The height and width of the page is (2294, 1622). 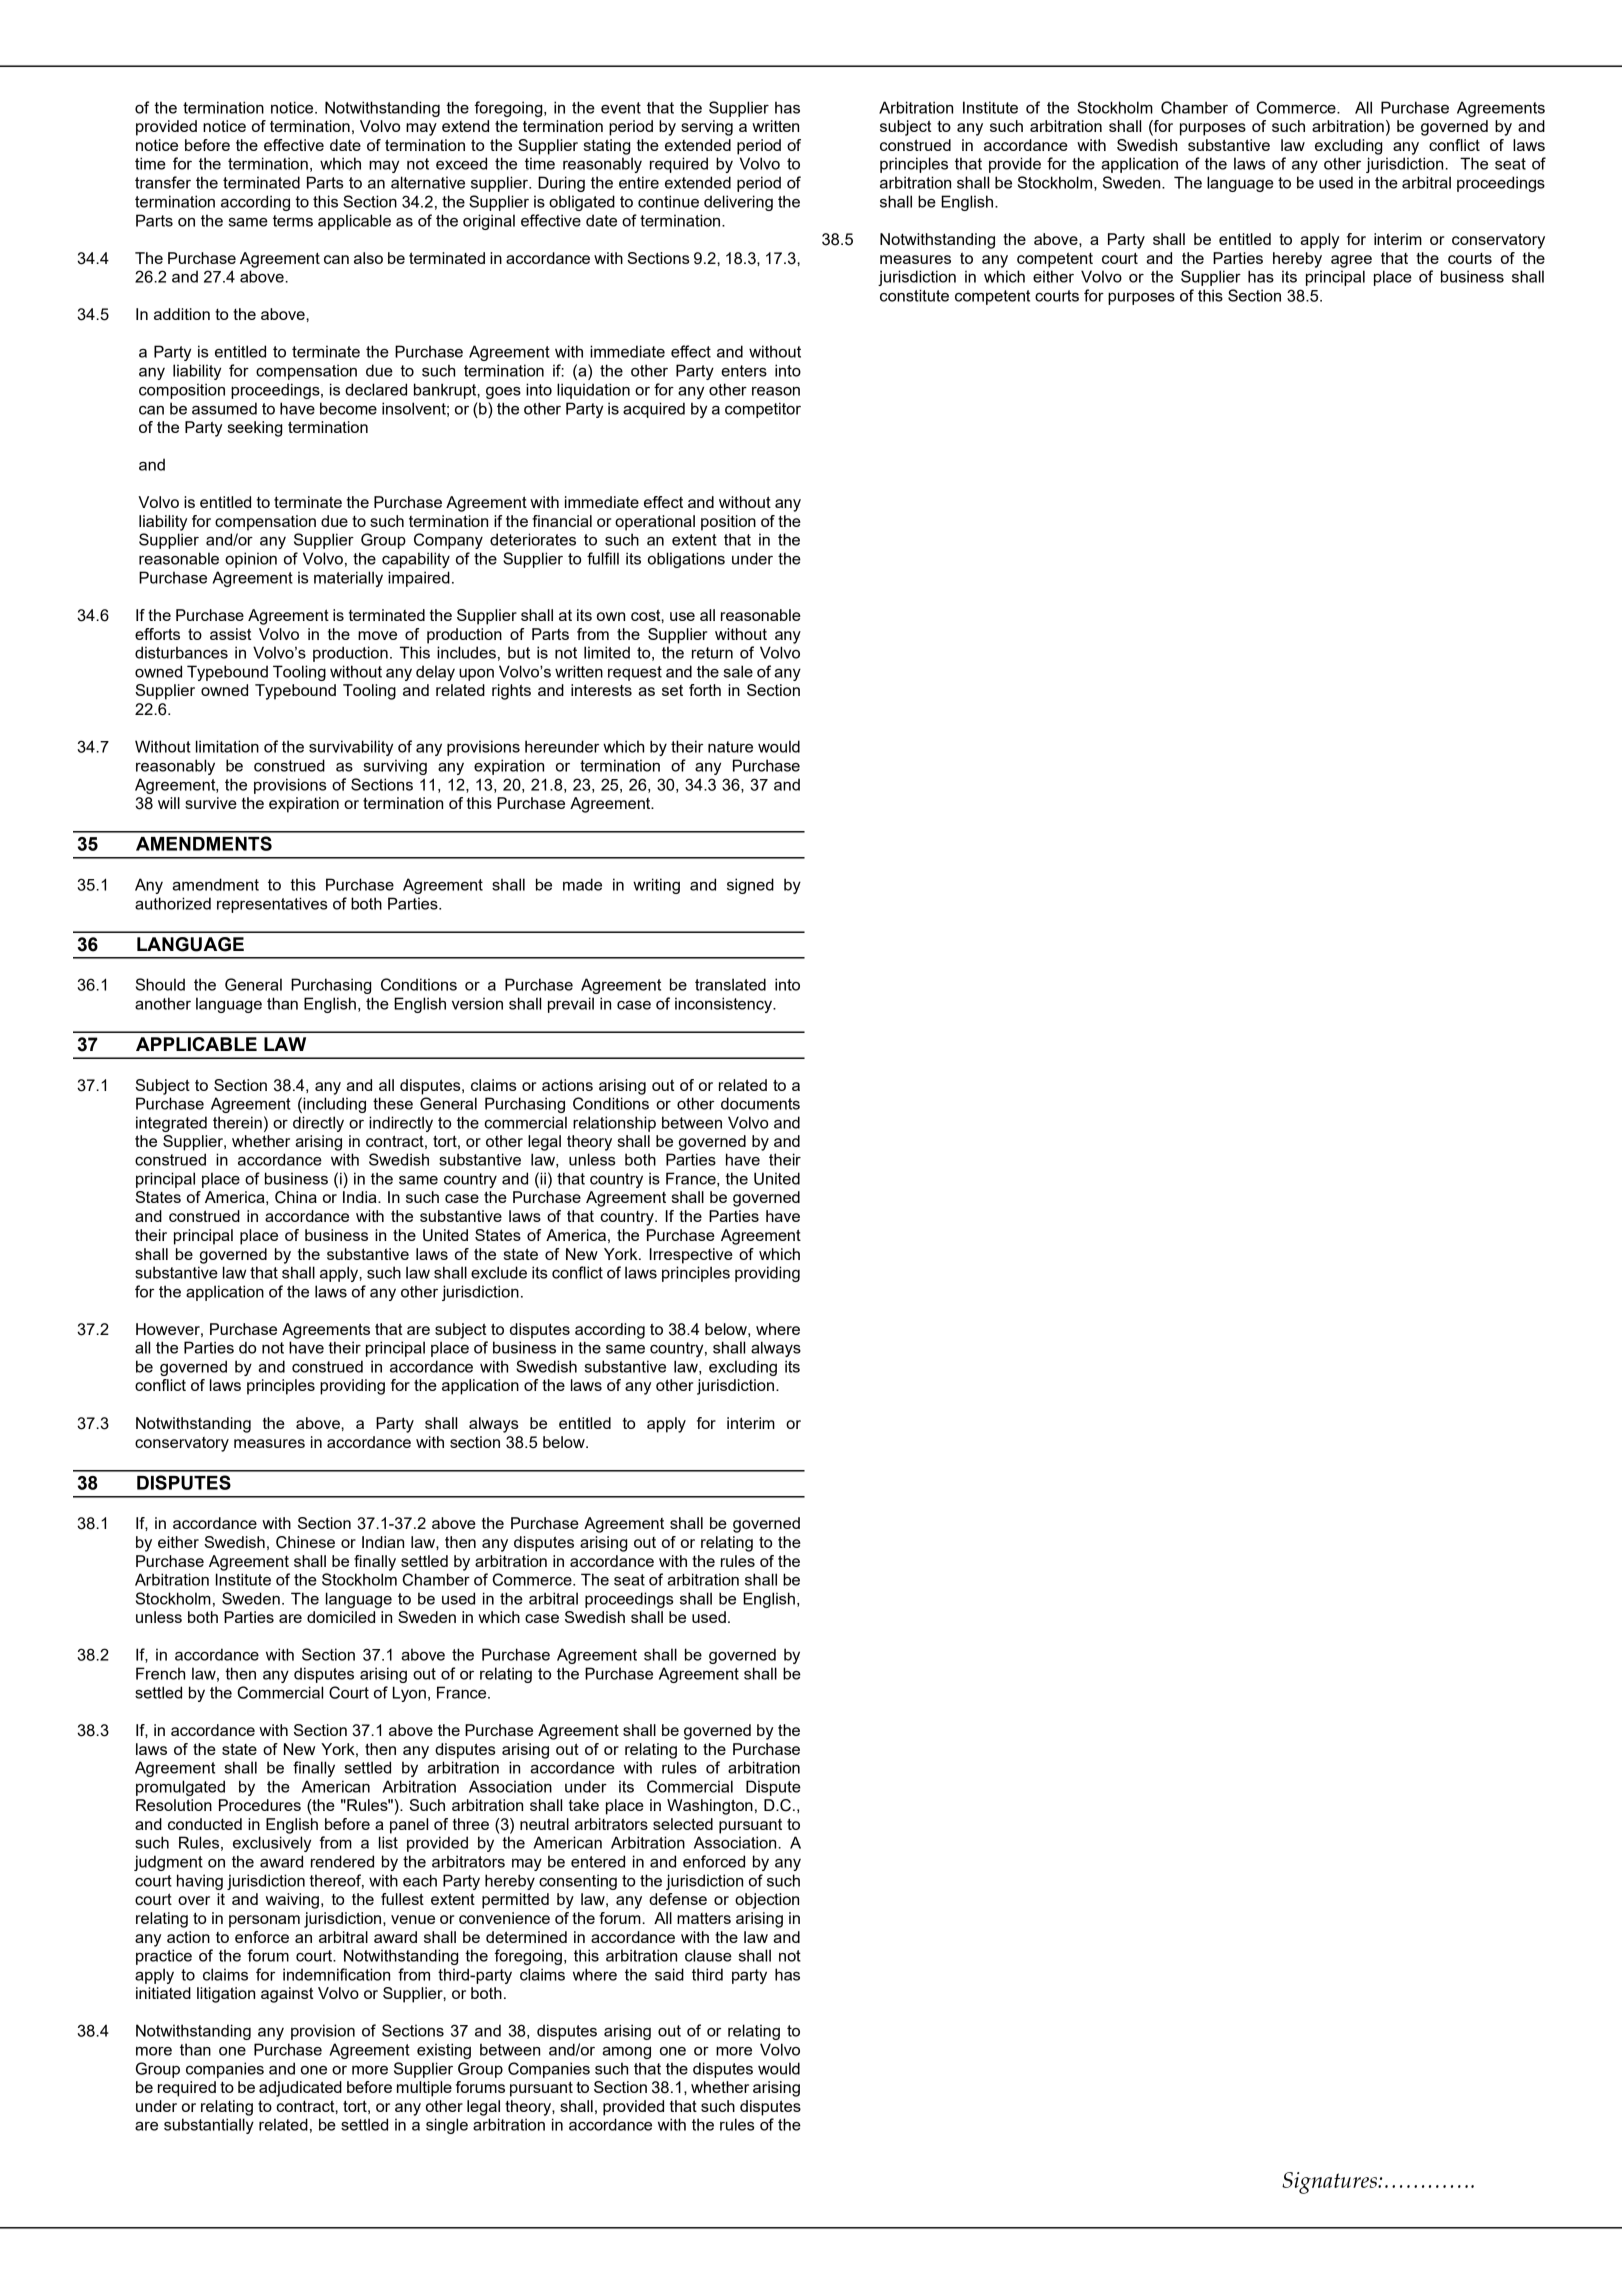 I want to click on delivering, so click(x=738, y=203).
